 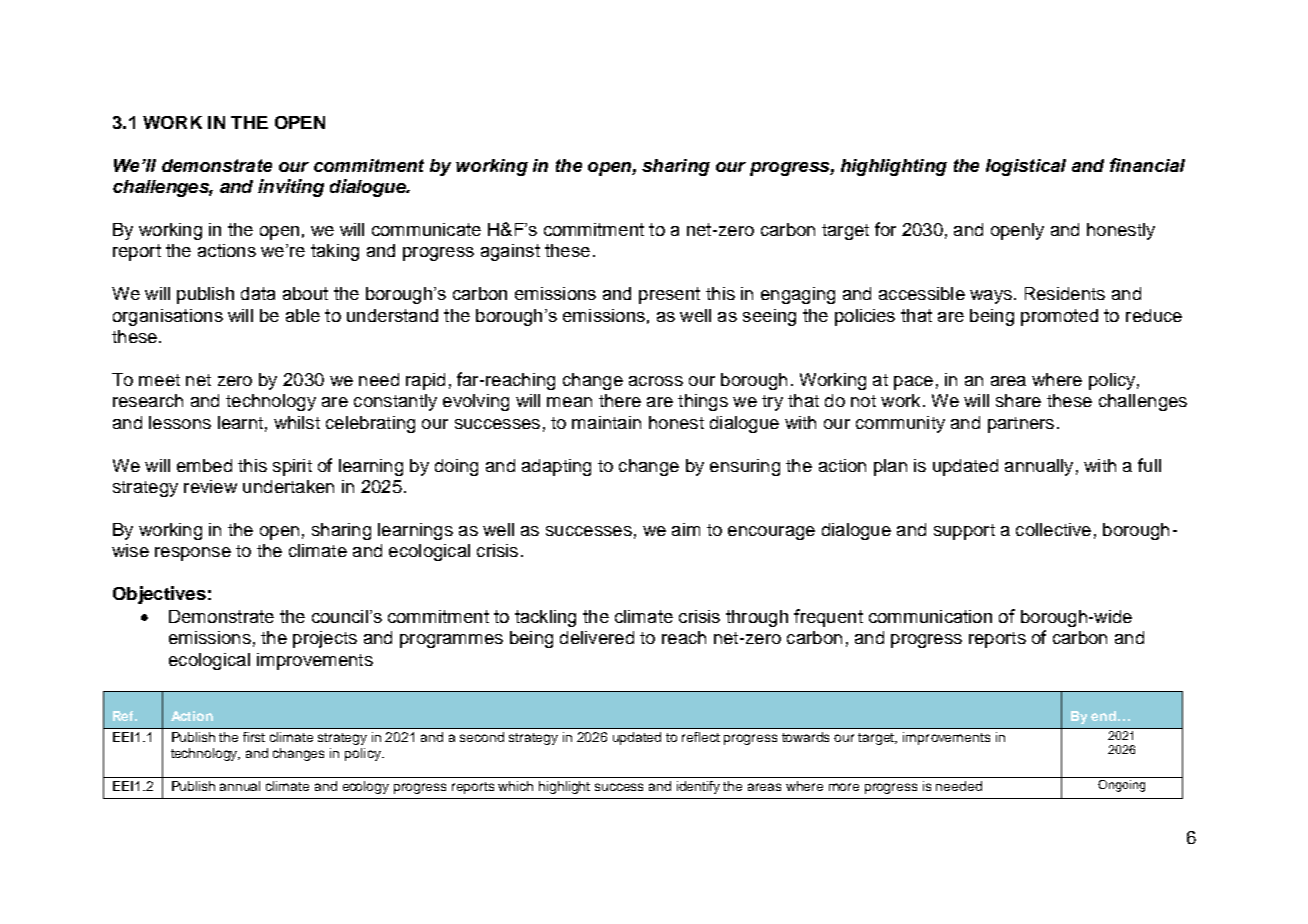 I want to click on first, so click(x=254, y=737).
